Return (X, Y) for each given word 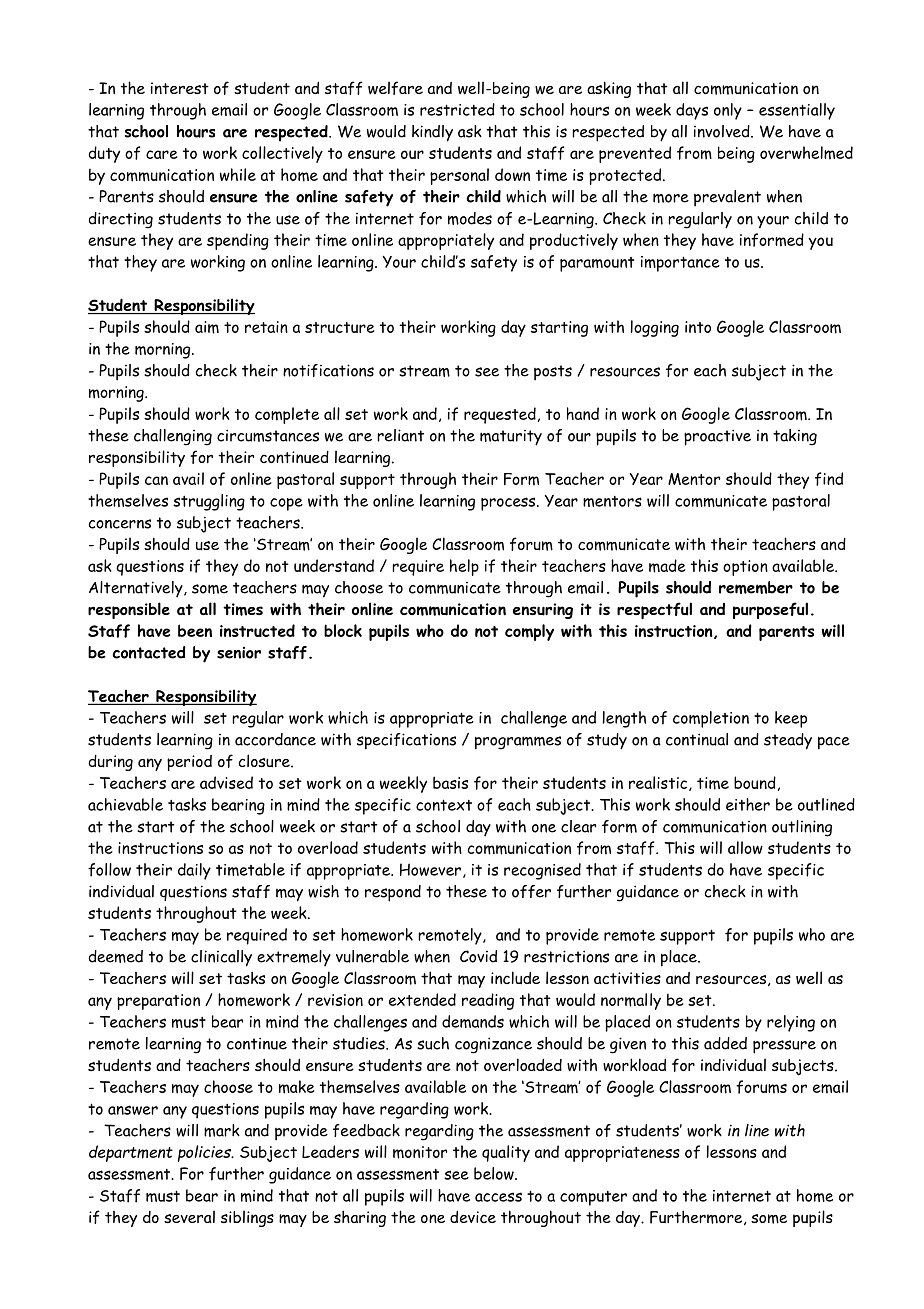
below (495, 1173)
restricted (457, 109)
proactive (717, 437)
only (728, 111)
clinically (221, 958)
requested (500, 415)
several (189, 1216)
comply (529, 632)
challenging (173, 437)
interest (180, 88)
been (195, 630)
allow (745, 847)
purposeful (770, 610)
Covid (478, 956)
